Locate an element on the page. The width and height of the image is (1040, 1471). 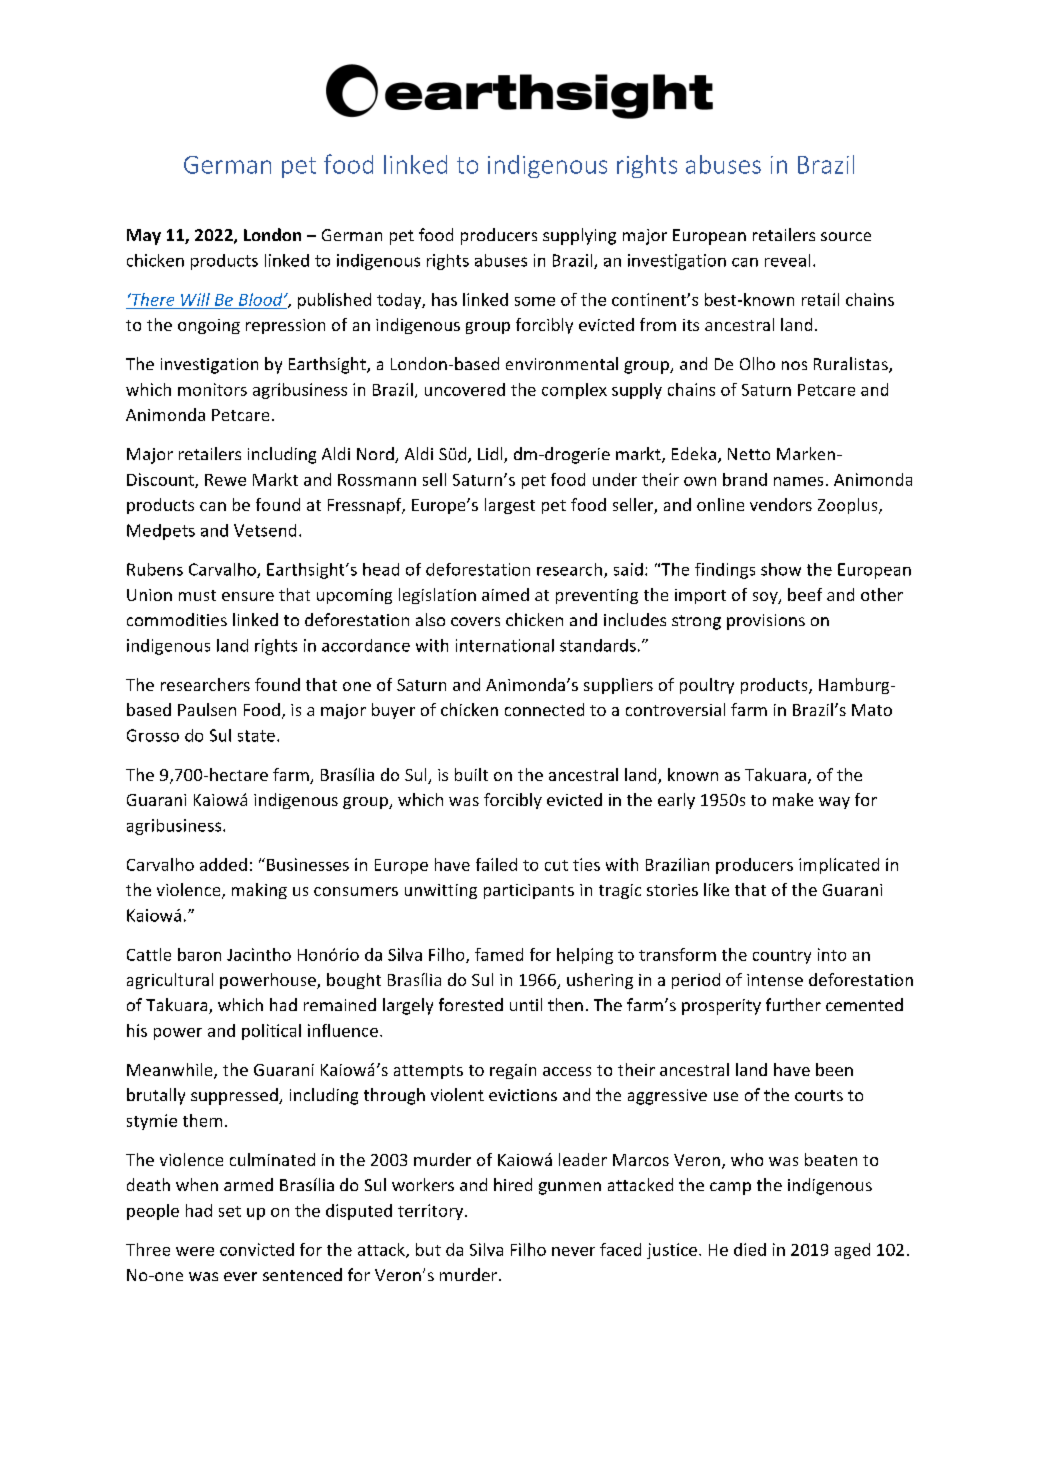
some is located at coordinates (535, 301).
